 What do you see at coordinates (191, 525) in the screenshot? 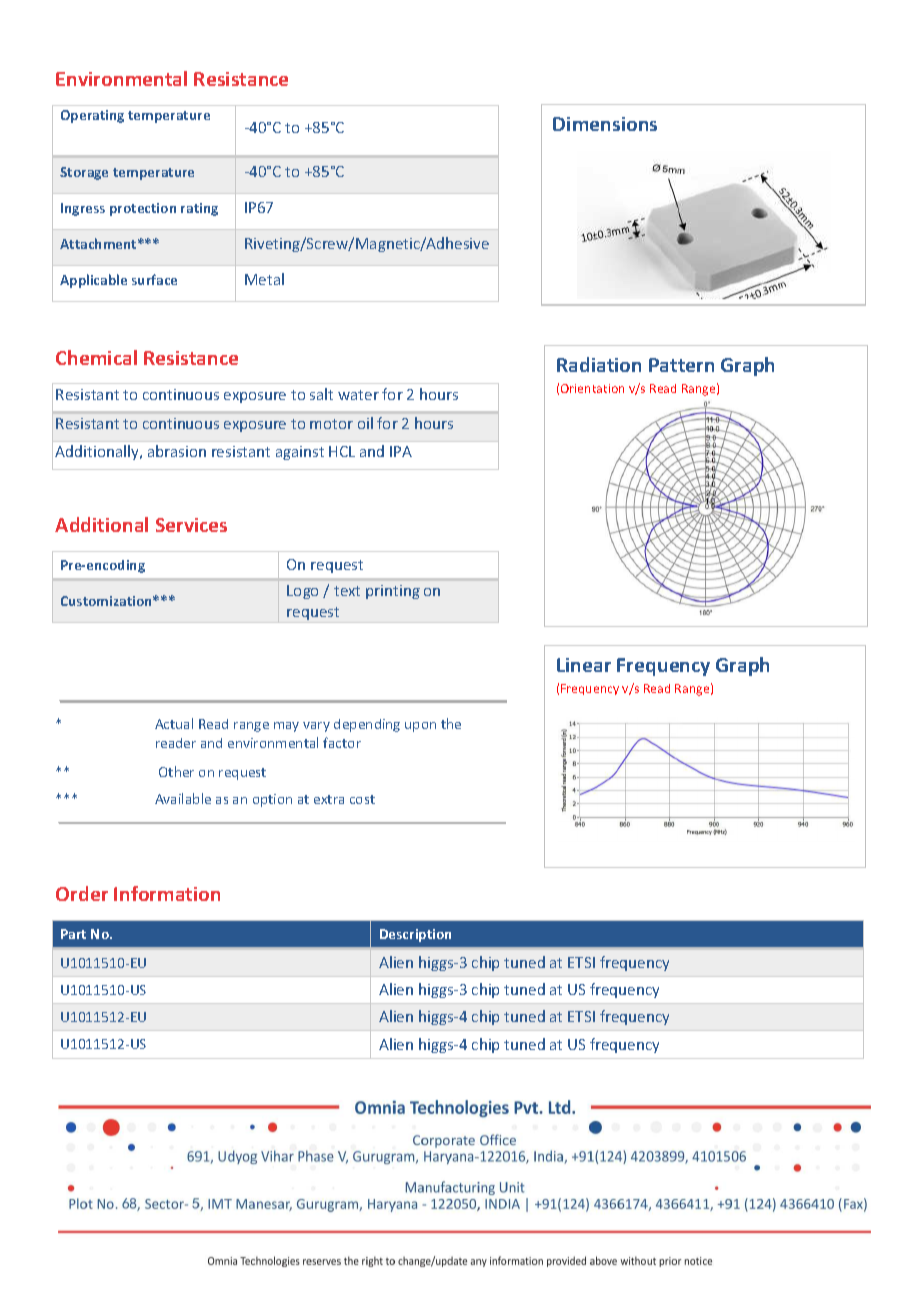
I see `Services` at bounding box center [191, 525].
